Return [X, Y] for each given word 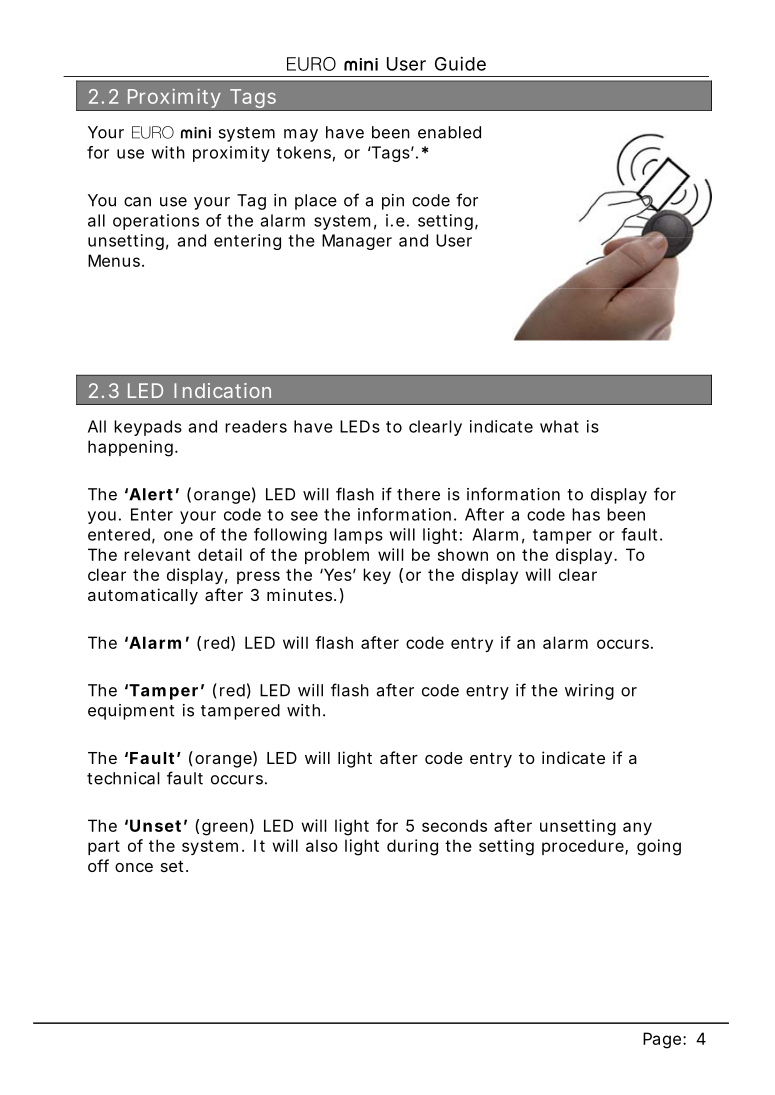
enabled [449, 132]
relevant [157, 554]
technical [123, 778]
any [637, 828]
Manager [357, 242]
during [412, 847]
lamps [358, 536]
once [134, 867]
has [586, 514]
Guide [460, 63]
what [559, 426]
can [137, 202]
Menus [115, 260]
